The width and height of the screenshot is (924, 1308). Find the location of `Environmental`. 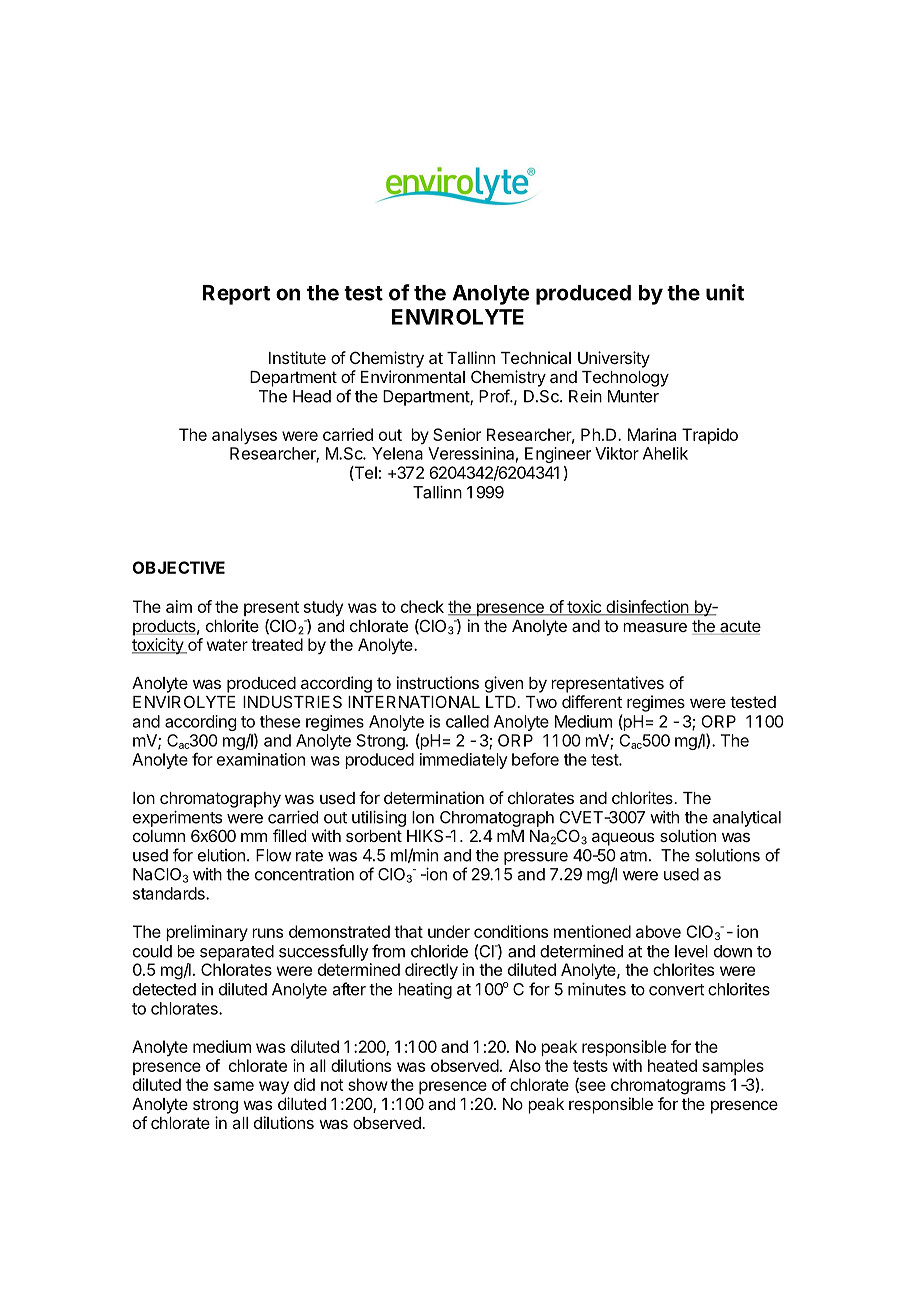

Environmental is located at coordinates (413, 376).
